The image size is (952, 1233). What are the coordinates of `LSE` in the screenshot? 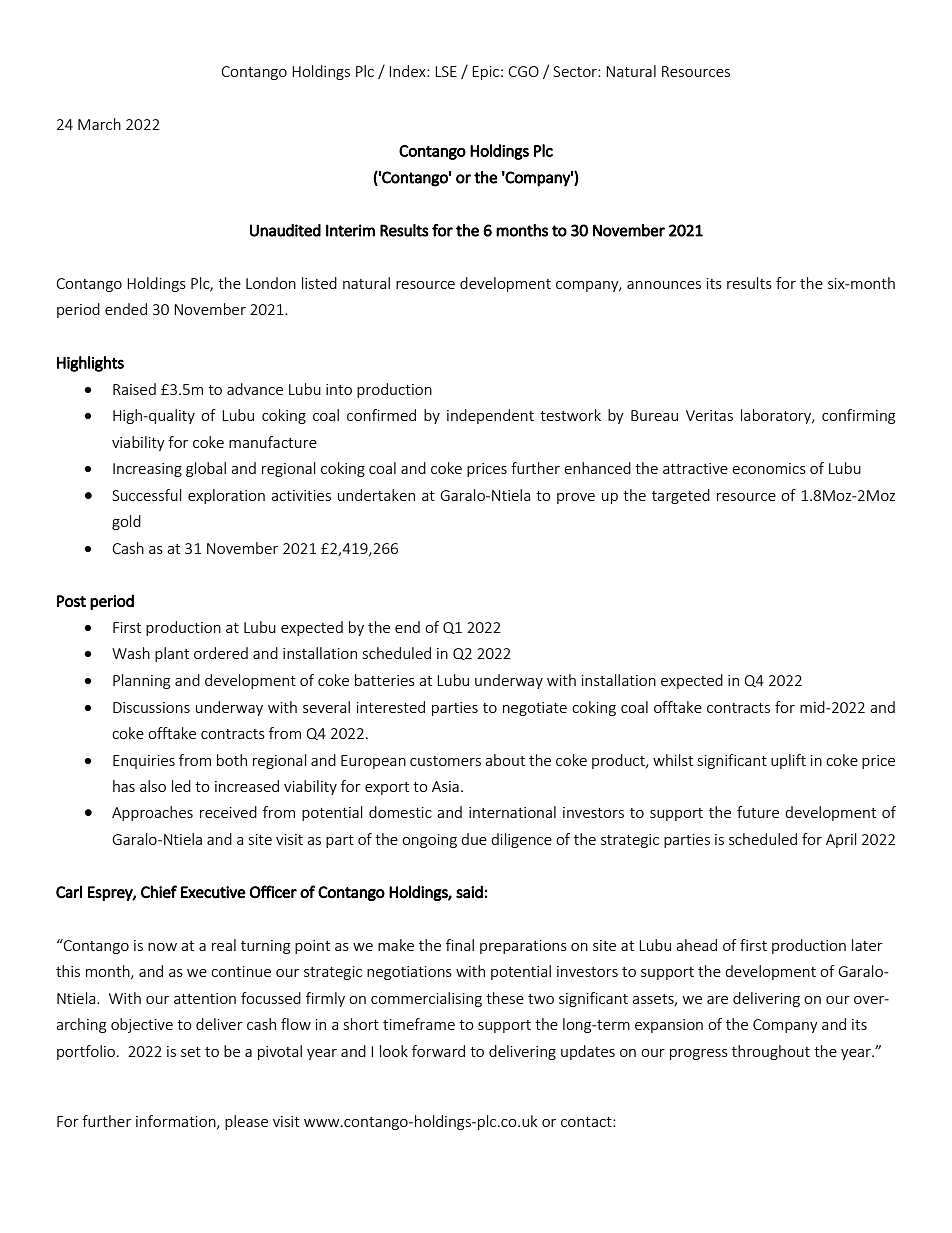 It's located at (446, 71).
